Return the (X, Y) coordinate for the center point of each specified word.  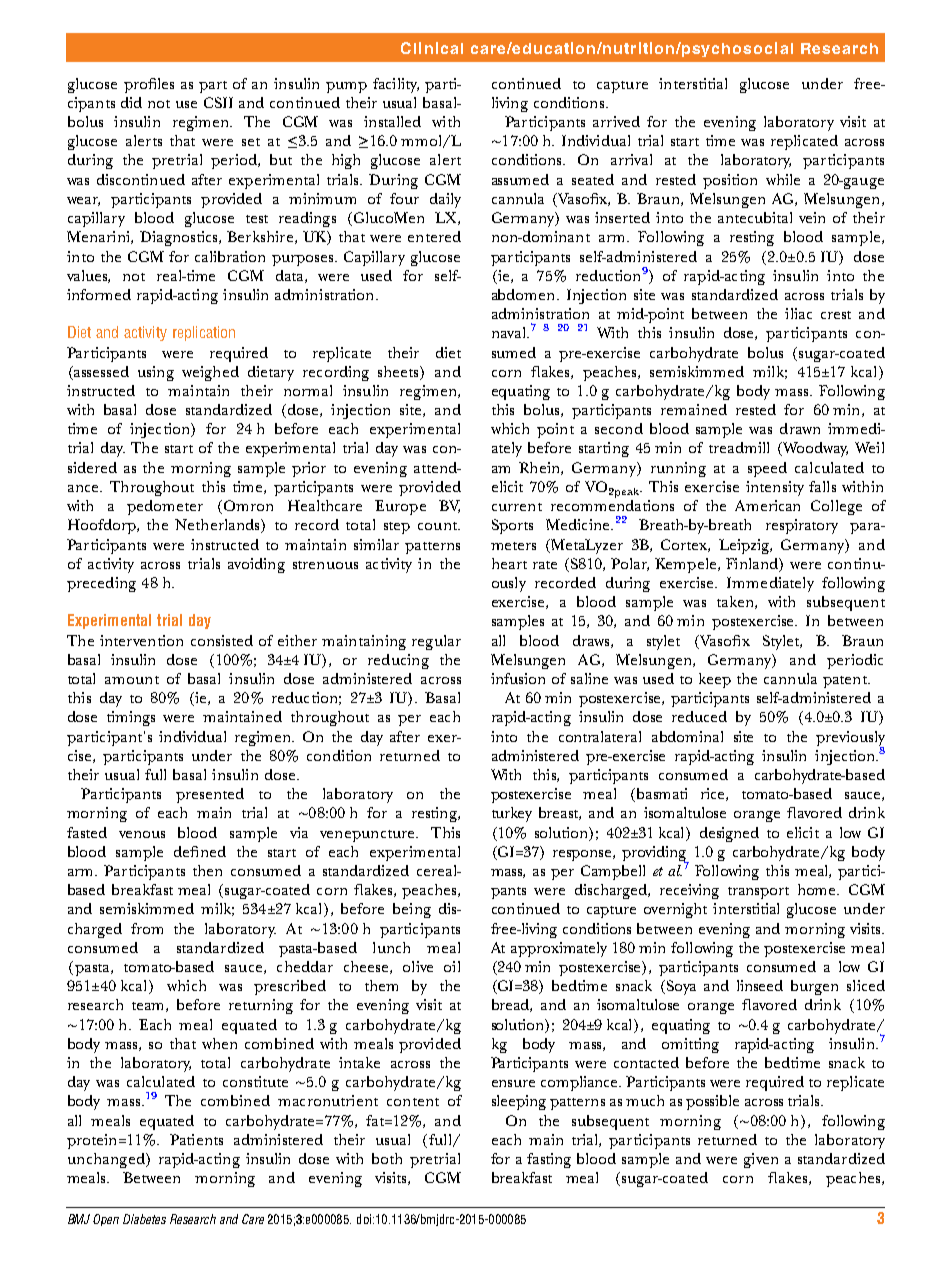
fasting (549, 1160)
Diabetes (144, 1219)
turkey (512, 814)
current (517, 507)
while (783, 179)
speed (767, 469)
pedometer (165, 507)
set (251, 142)
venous (142, 834)
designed (729, 834)
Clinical (432, 48)
